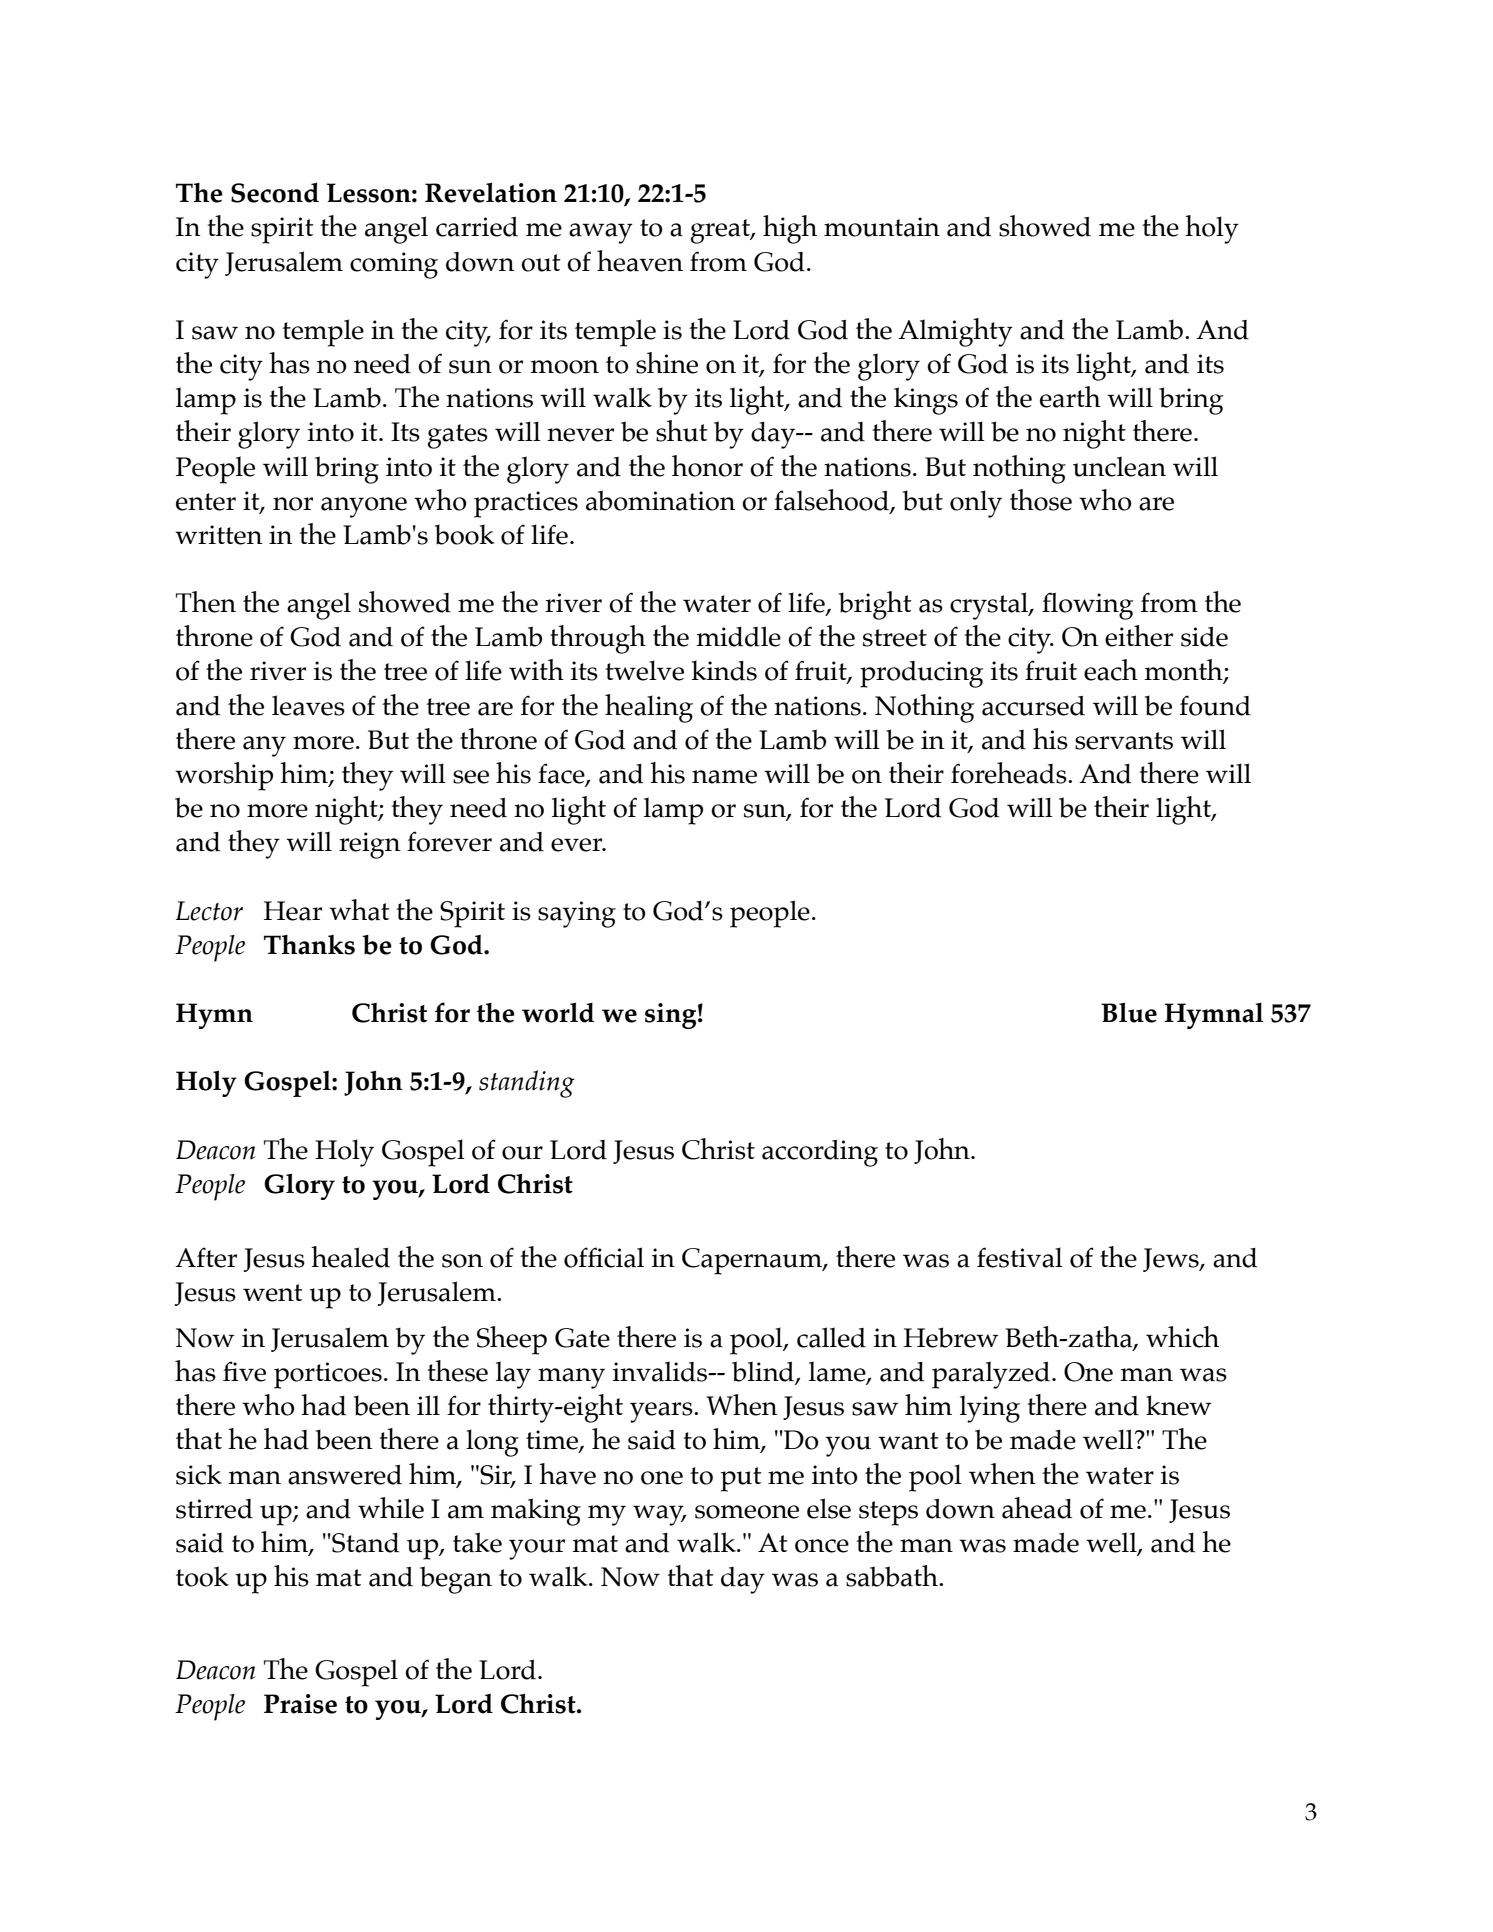 This page has height=1932, width=1493. What do you see at coordinates (955, 332) in the page?
I see `Almighty` at bounding box center [955, 332].
